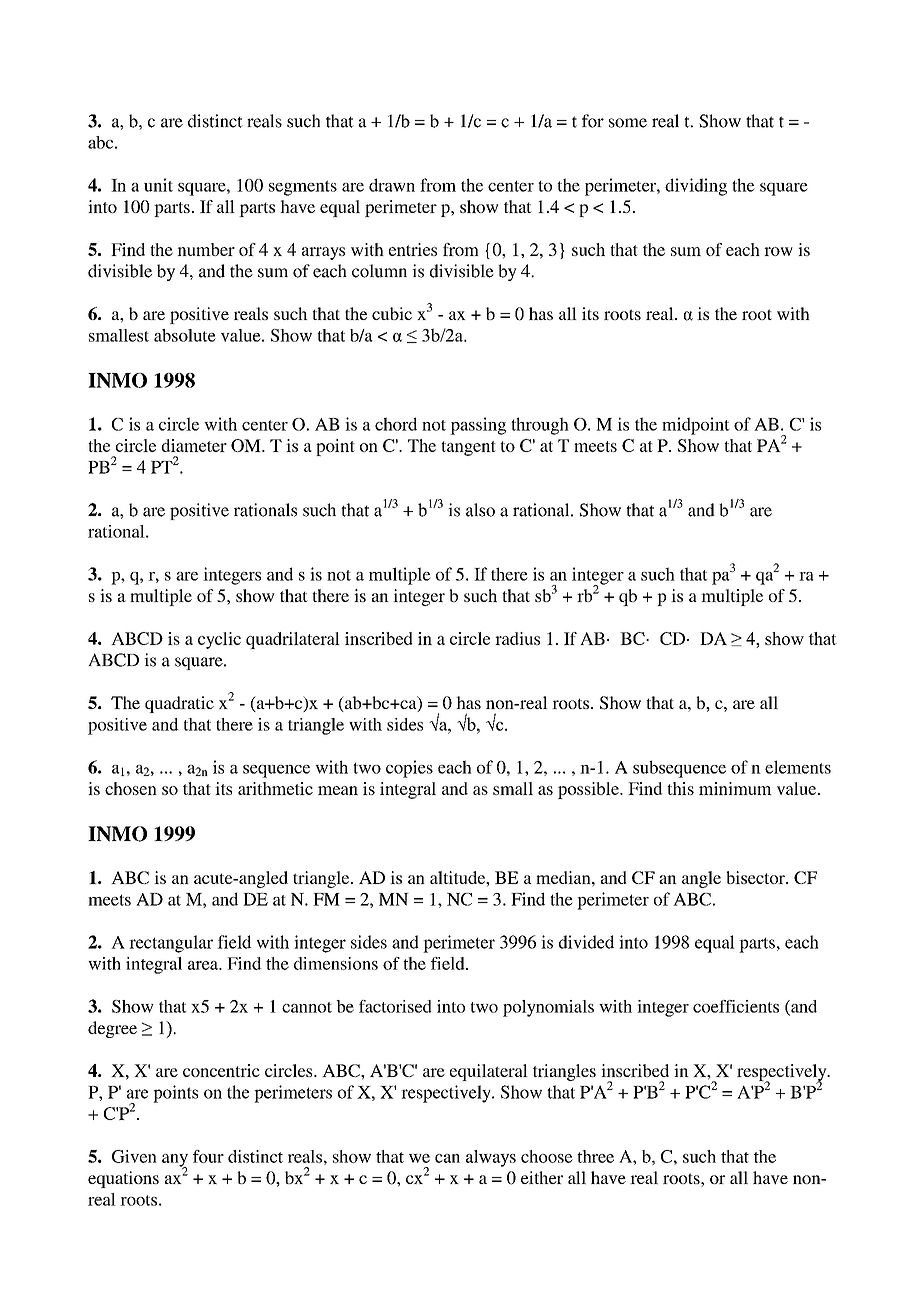 The width and height of the screenshot is (924, 1308). I want to click on four, so click(208, 1156).
